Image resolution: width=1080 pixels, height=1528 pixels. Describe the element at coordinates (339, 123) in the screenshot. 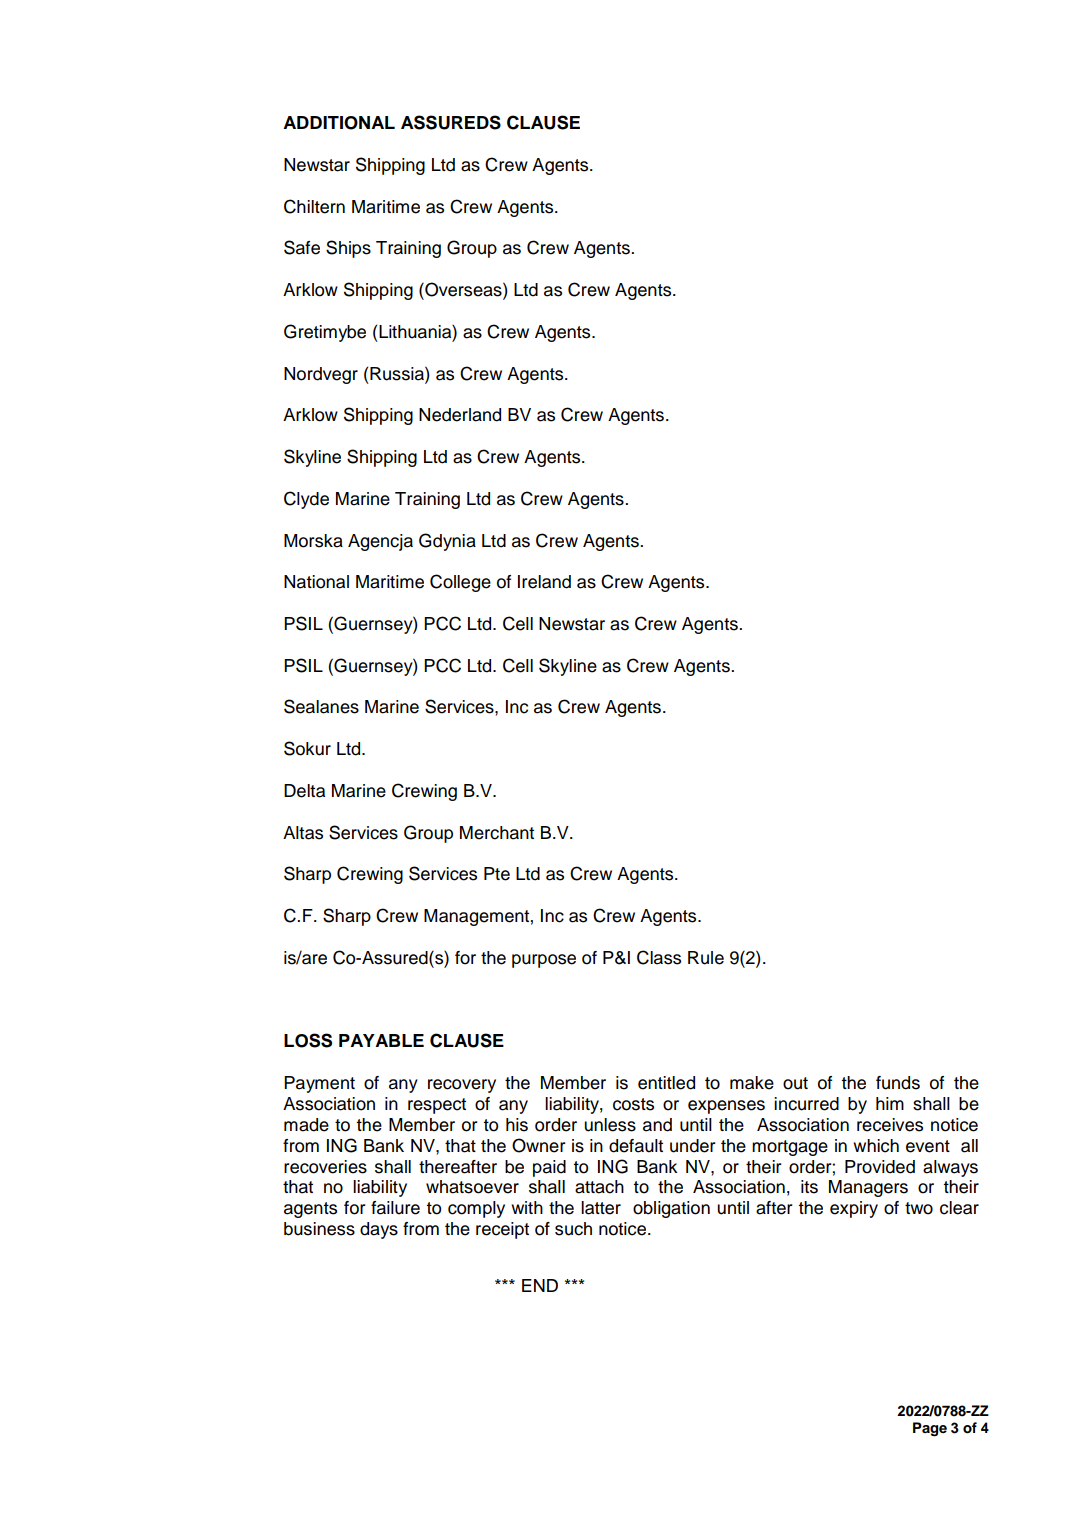

I see `ADDITIONAL` at that location.
